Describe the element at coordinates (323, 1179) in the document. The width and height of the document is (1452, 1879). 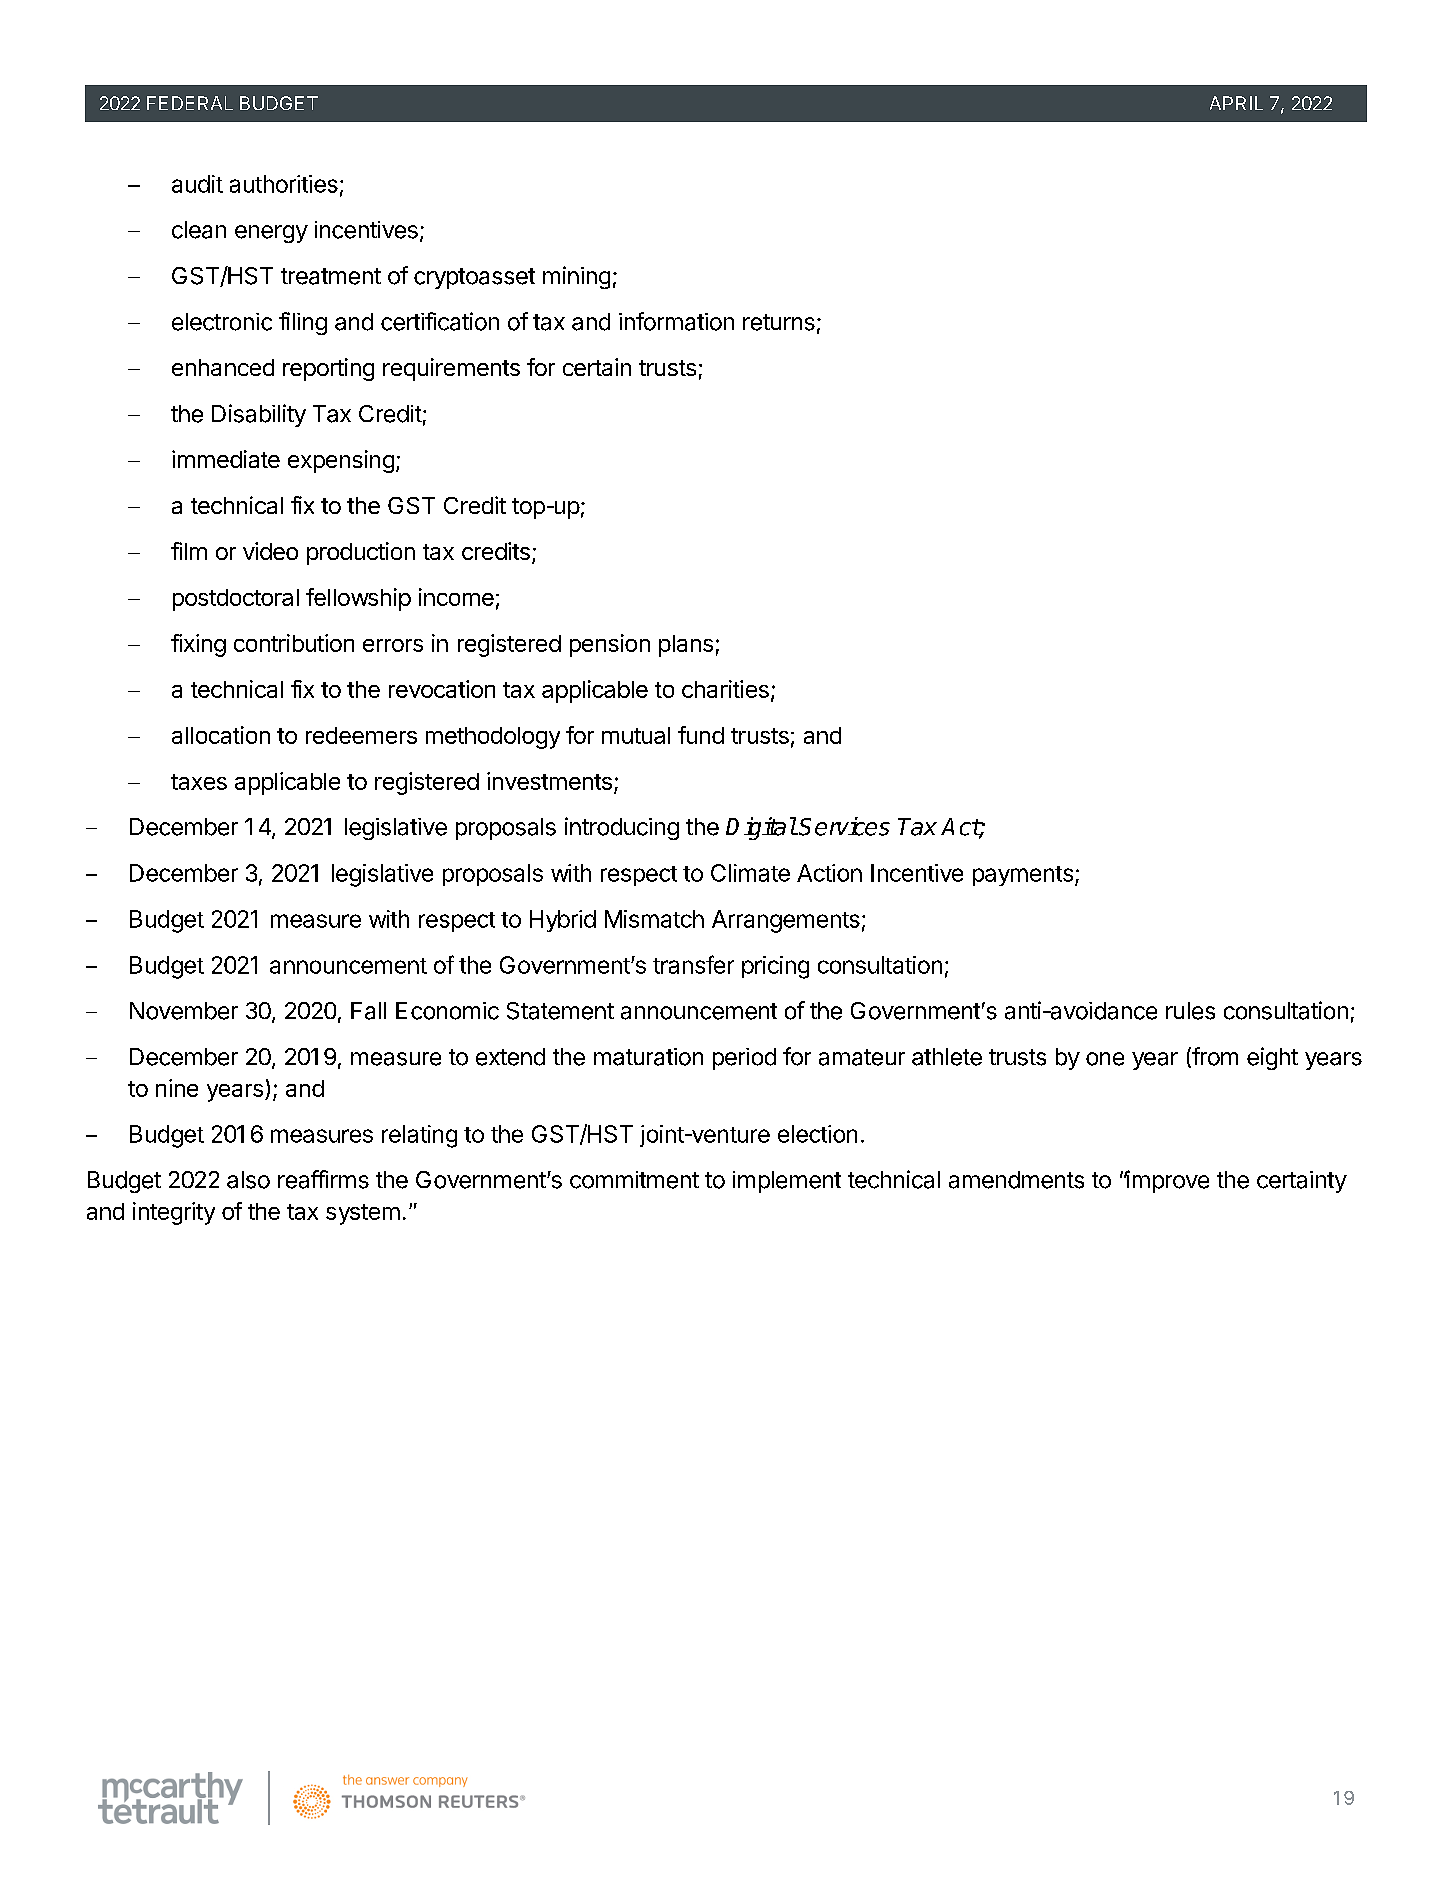
I see `reaffirms` at that location.
